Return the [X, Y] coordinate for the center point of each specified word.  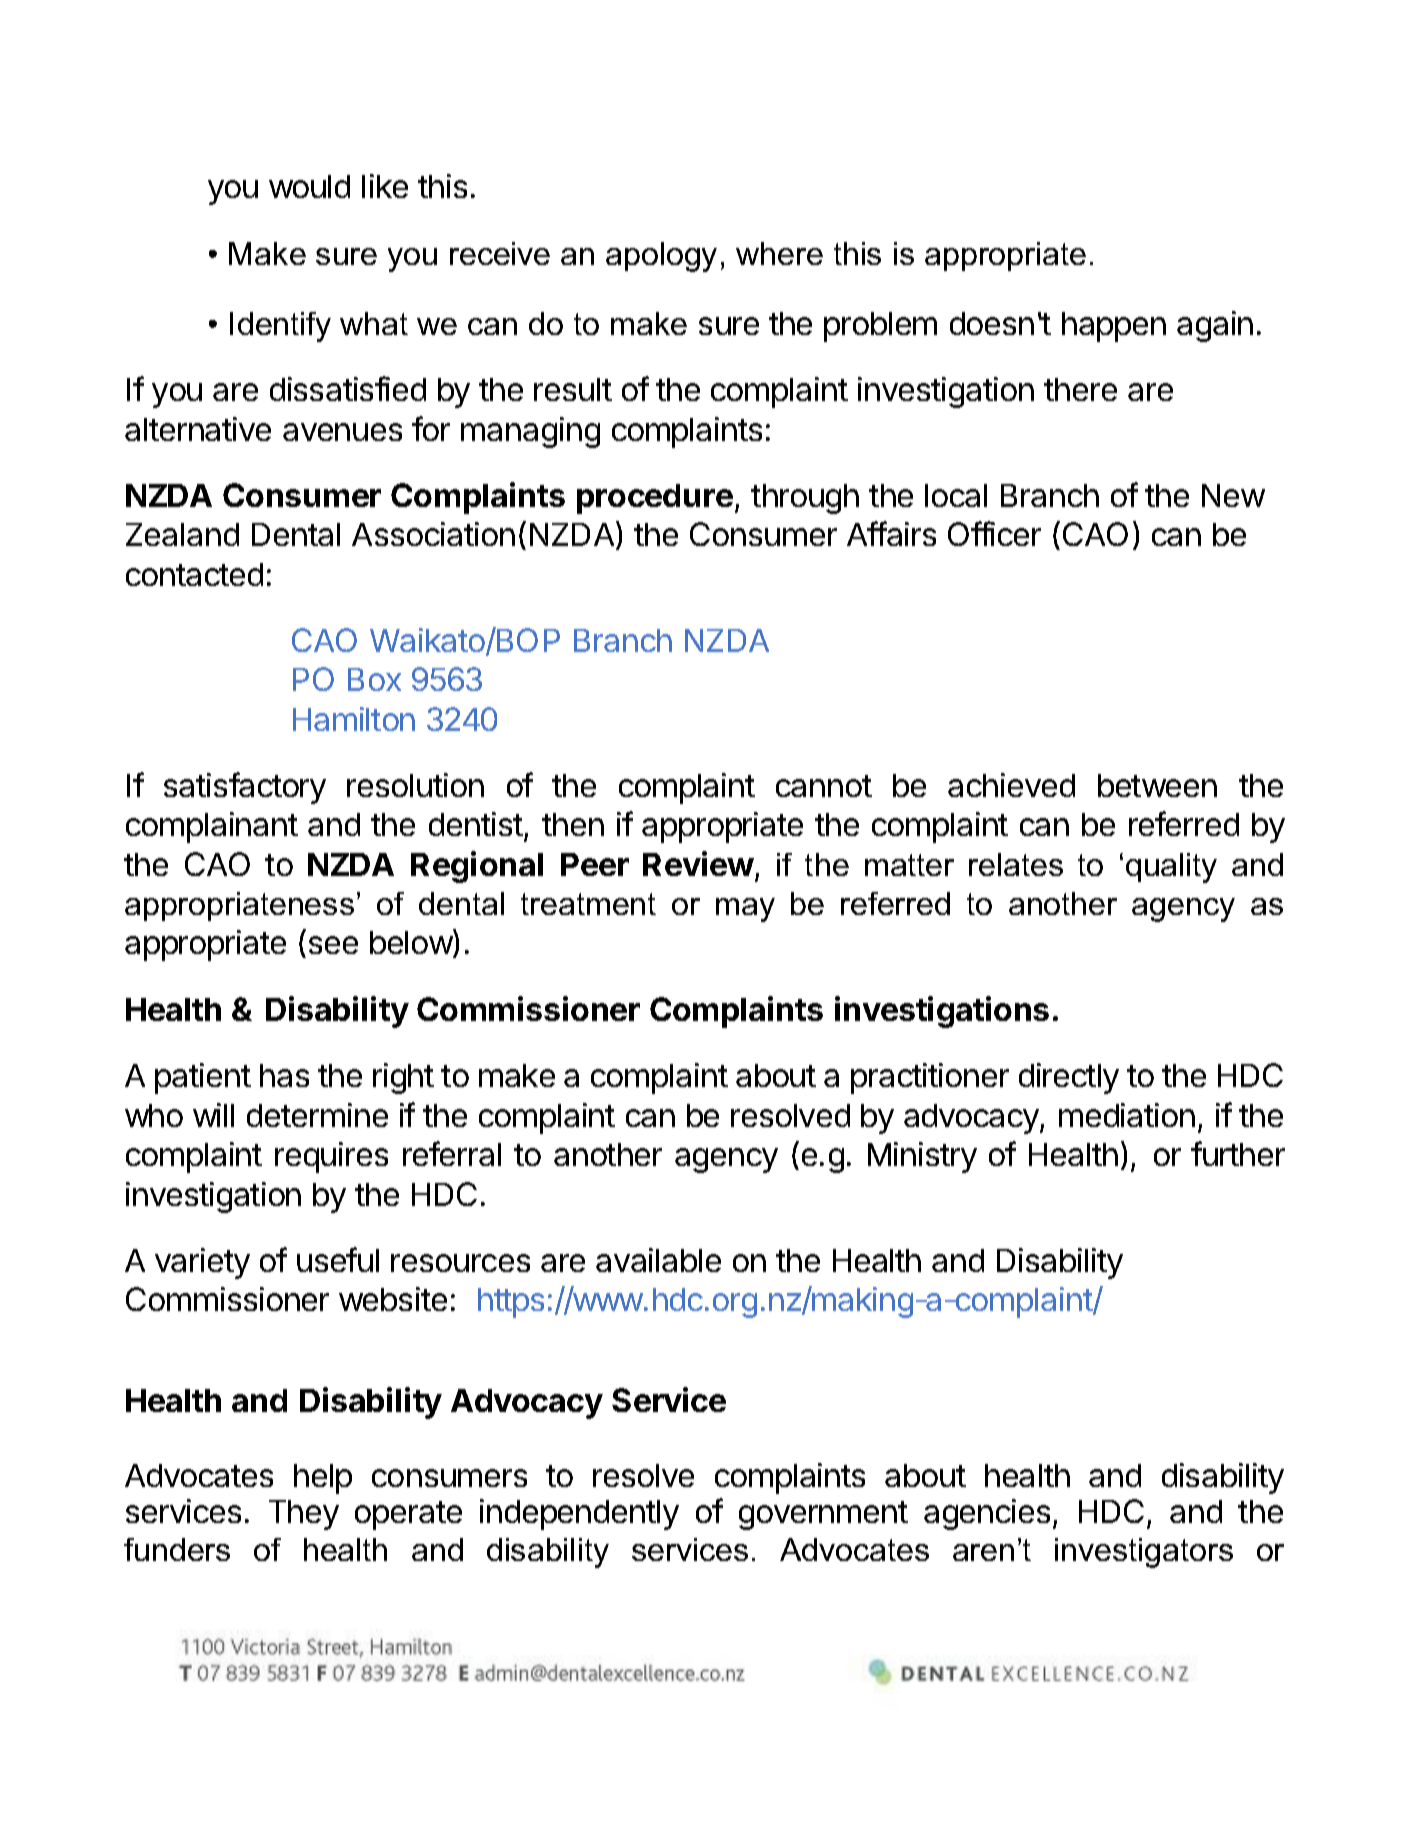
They [304, 1515]
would [309, 186]
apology [661, 257]
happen [1114, 327]
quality [1171, 868]
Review [698, 863]
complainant [212, 827]
